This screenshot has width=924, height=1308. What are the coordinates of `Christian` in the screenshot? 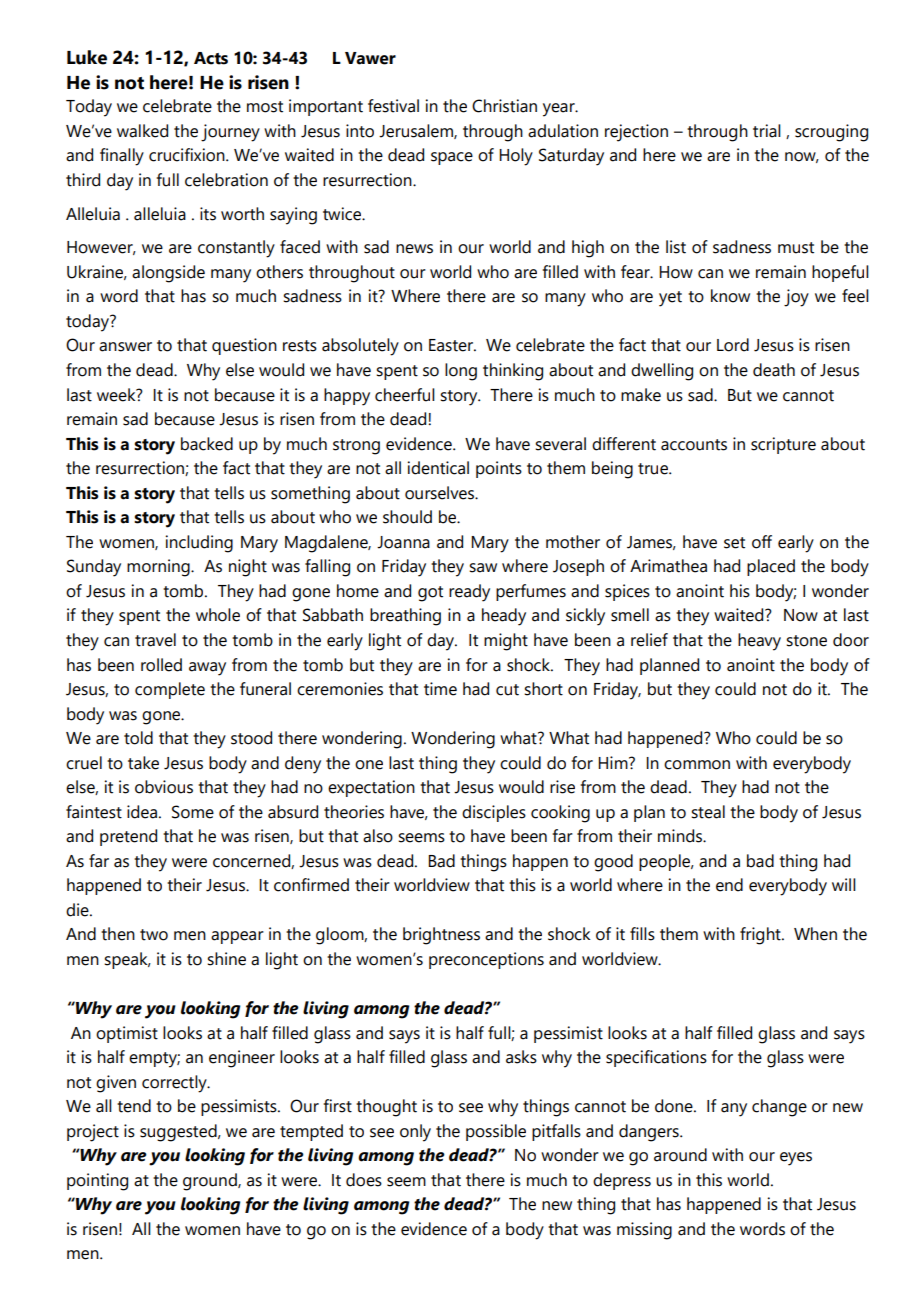 It's located at (504, 106).
